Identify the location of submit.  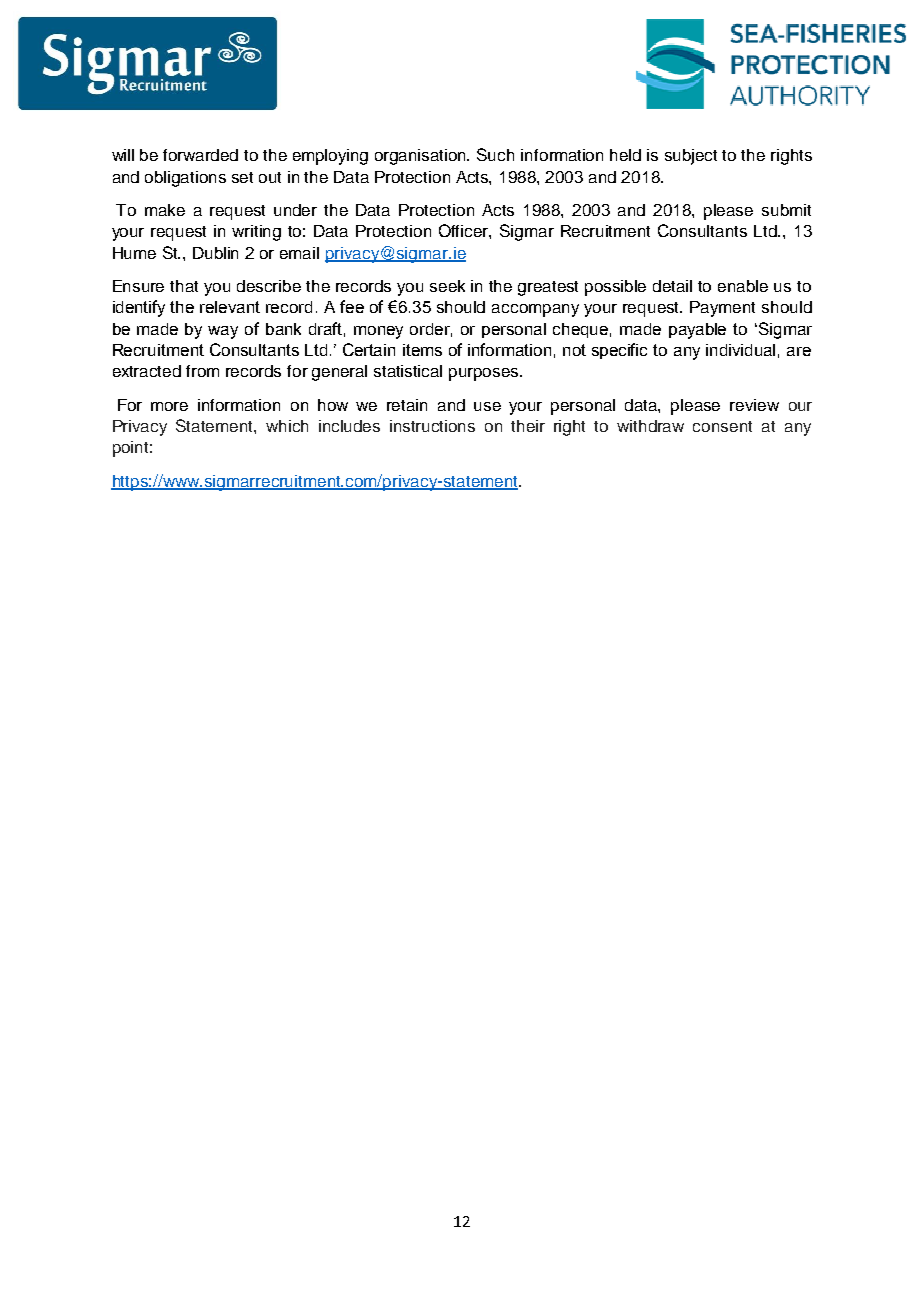
(786, 210).
